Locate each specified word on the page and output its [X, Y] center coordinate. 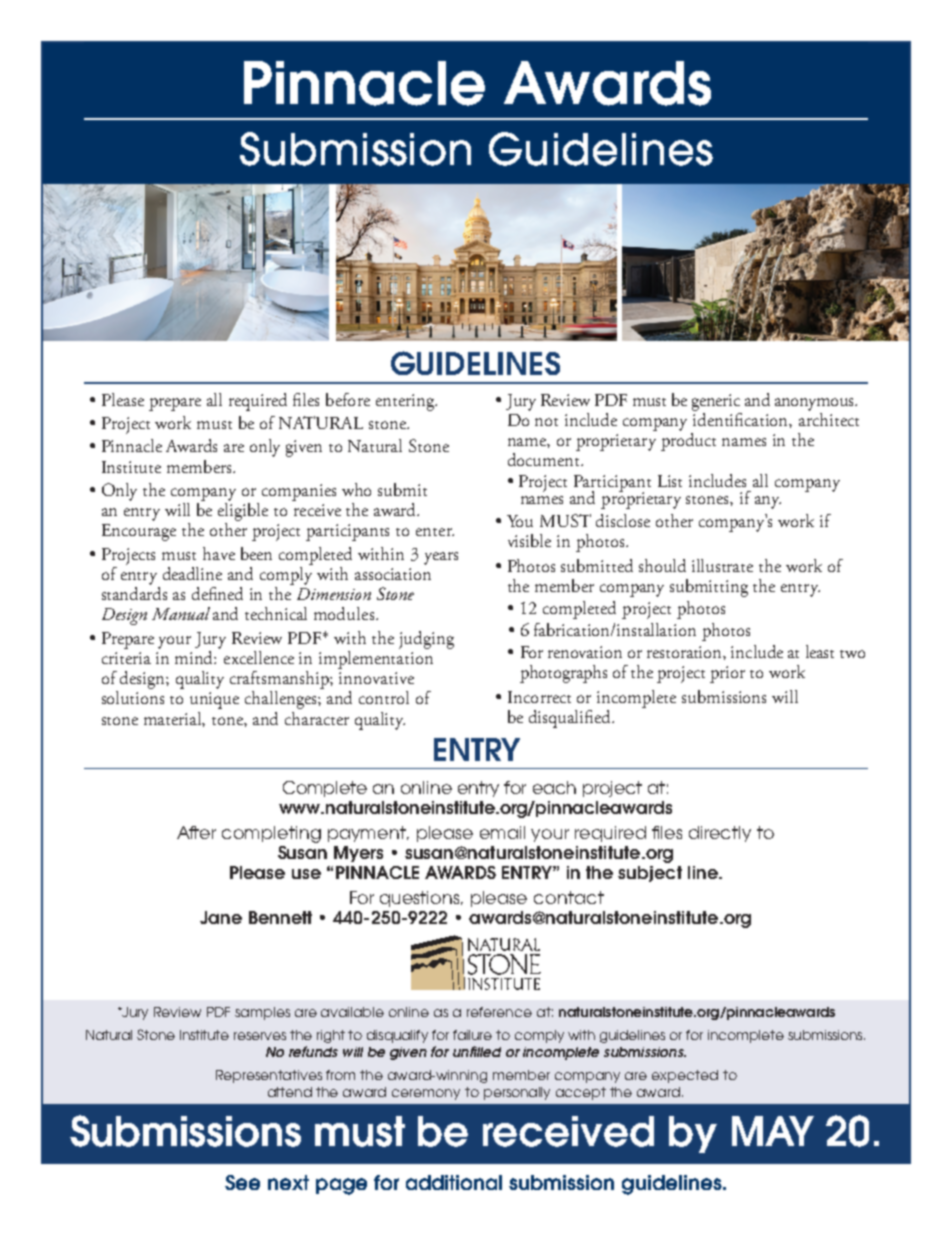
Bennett [280, 917]
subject [650, 874]
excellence [259, 657]
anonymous [816, 404]
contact [569, 897]
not [546, 422]
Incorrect [539, 697]
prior [727, 674]
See [242, 1182]
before [348, 399]
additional [454, 1182]
